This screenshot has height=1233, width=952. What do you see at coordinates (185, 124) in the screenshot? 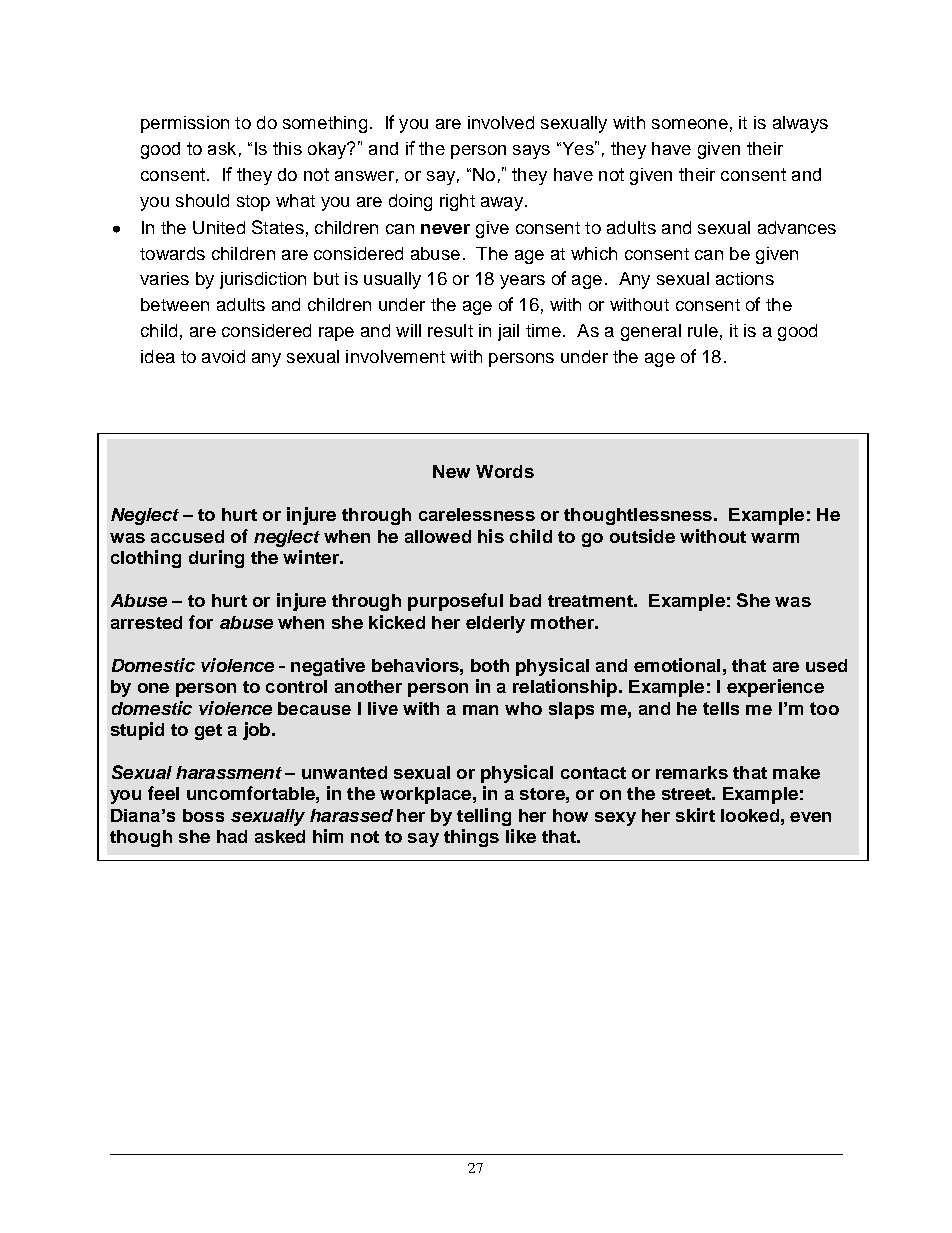
I see `permission` at bounding box center [185, 124].
